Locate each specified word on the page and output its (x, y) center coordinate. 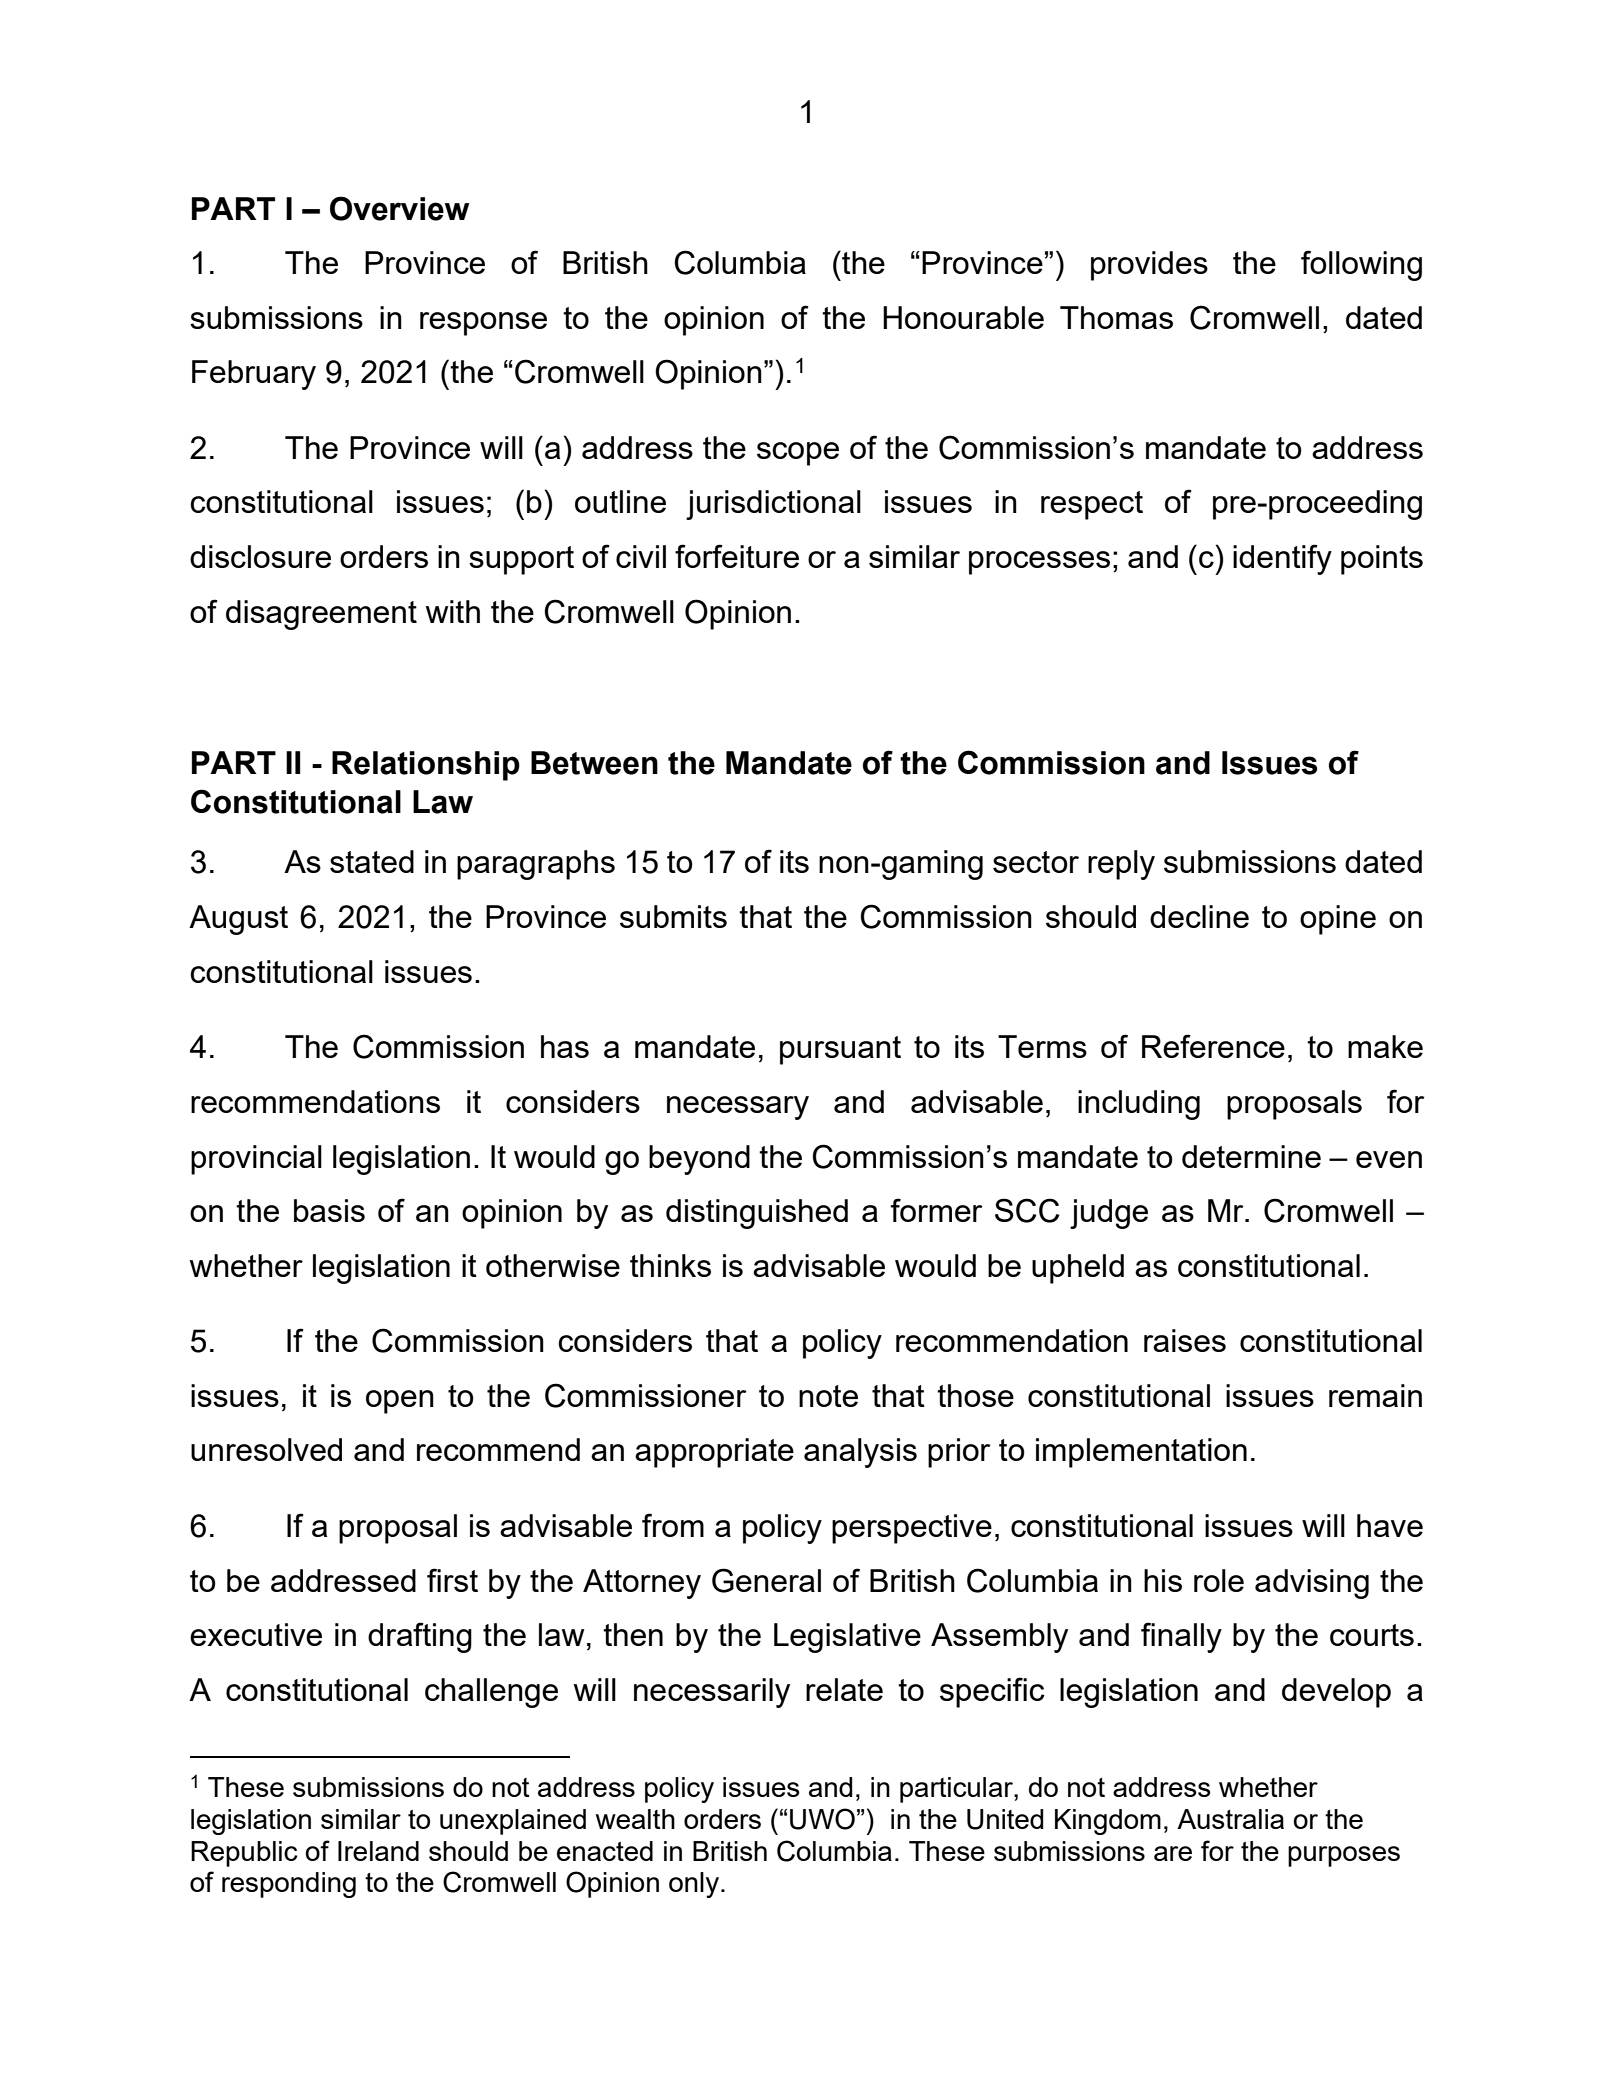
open (400, 1402)
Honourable (963, 317)
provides (1149, 266)
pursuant (840, 1050)
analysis (860, 1453)
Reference (1213, 1046)
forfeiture (737, 556)
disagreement (321, 615)
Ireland (378, 1851)
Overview (400, 208)
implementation (1141, 1453)
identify (1282, 559)
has (565, 1046)
